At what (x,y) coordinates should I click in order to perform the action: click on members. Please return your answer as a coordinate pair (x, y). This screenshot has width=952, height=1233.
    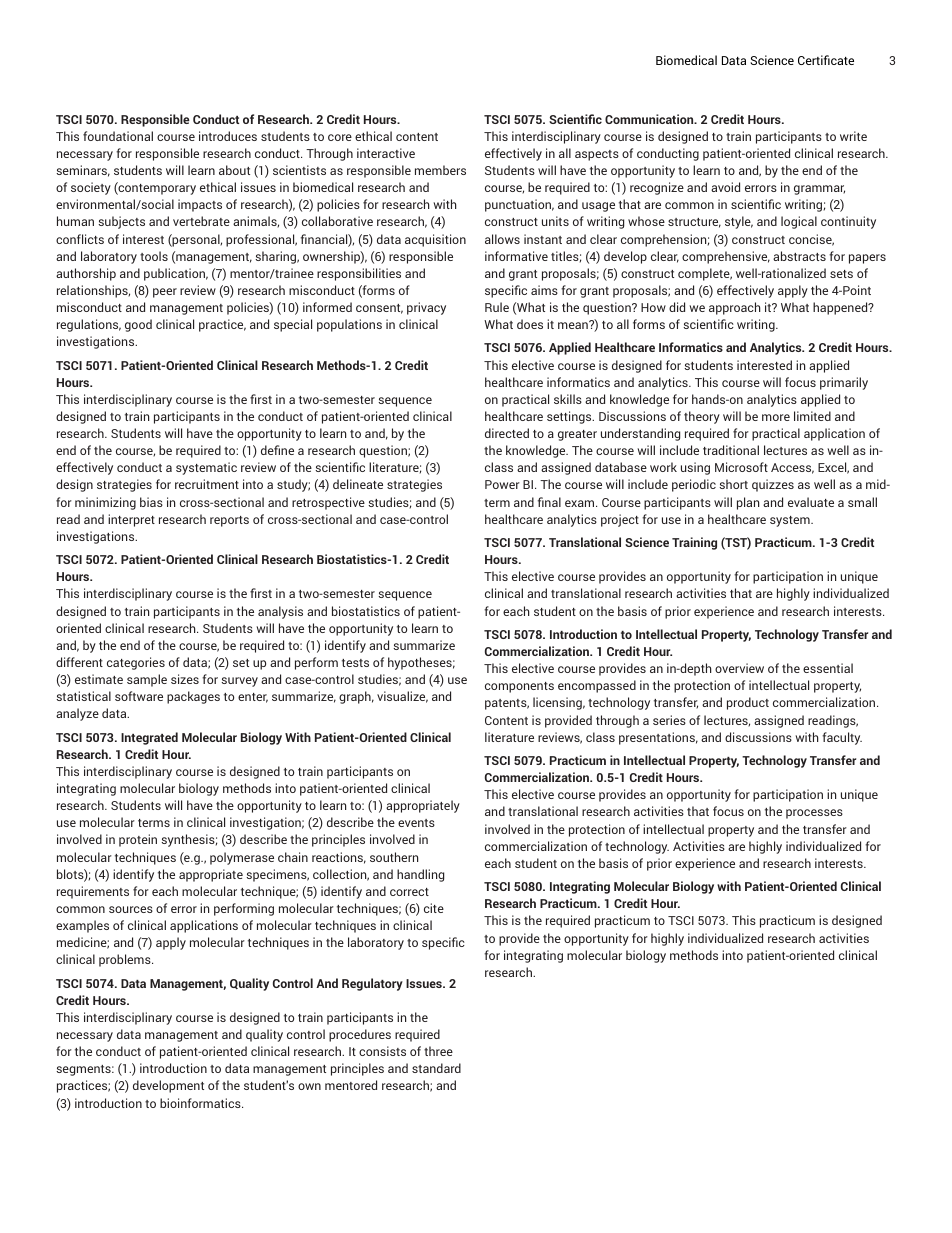
    Looking at the image, I should click on (440, 170).
